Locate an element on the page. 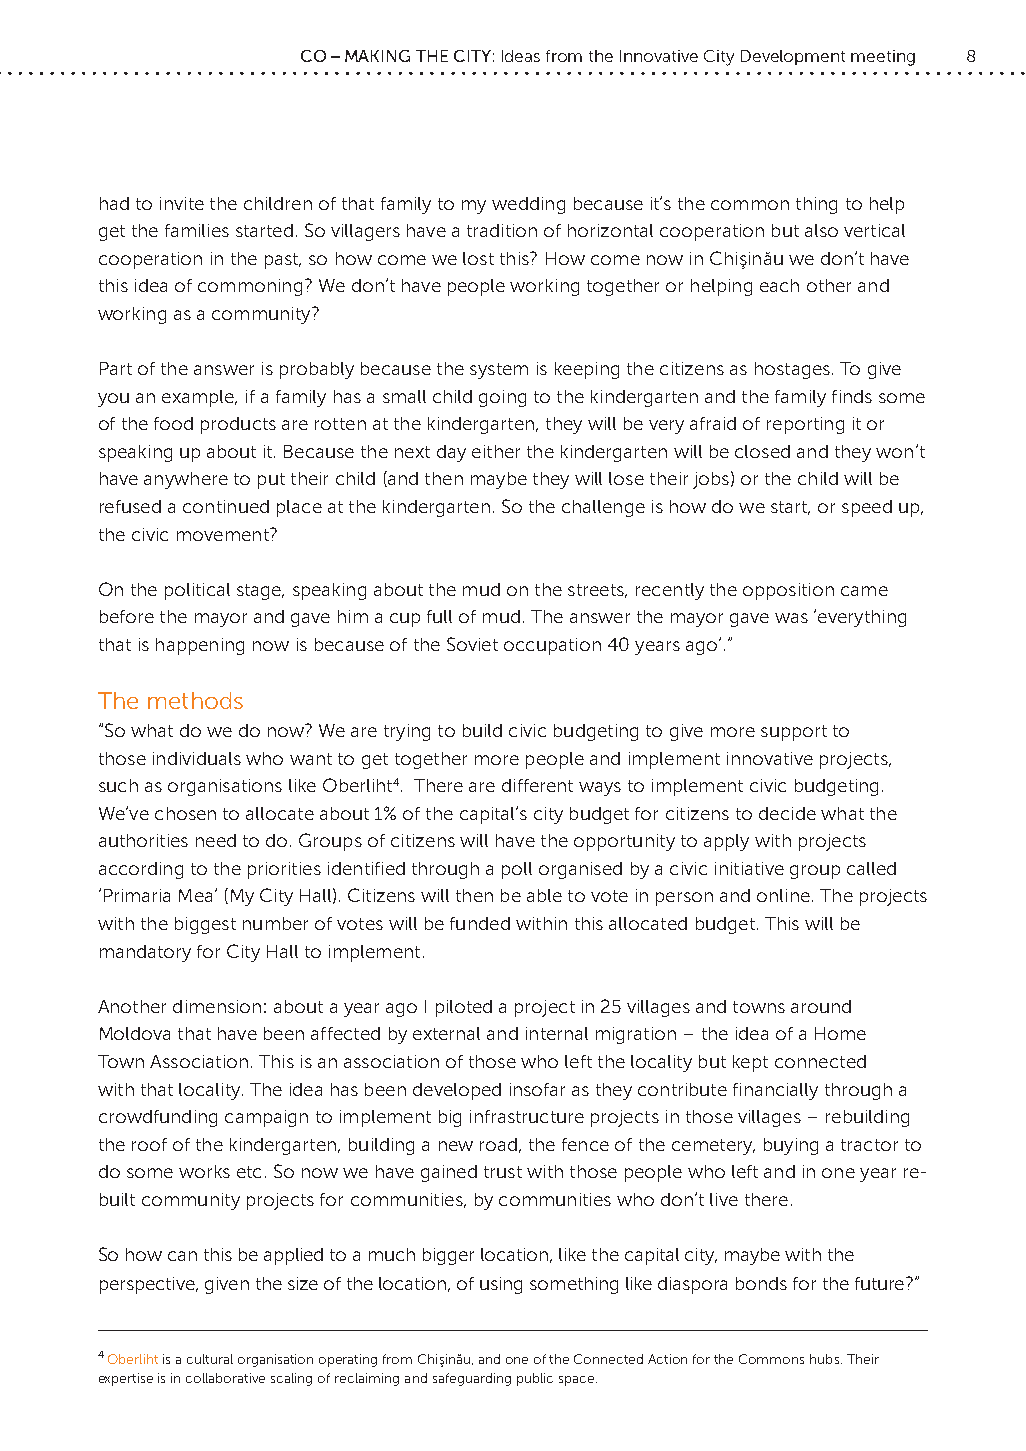 This document has height=1451, width=1026. invite is located at coordinates (182, 203).
